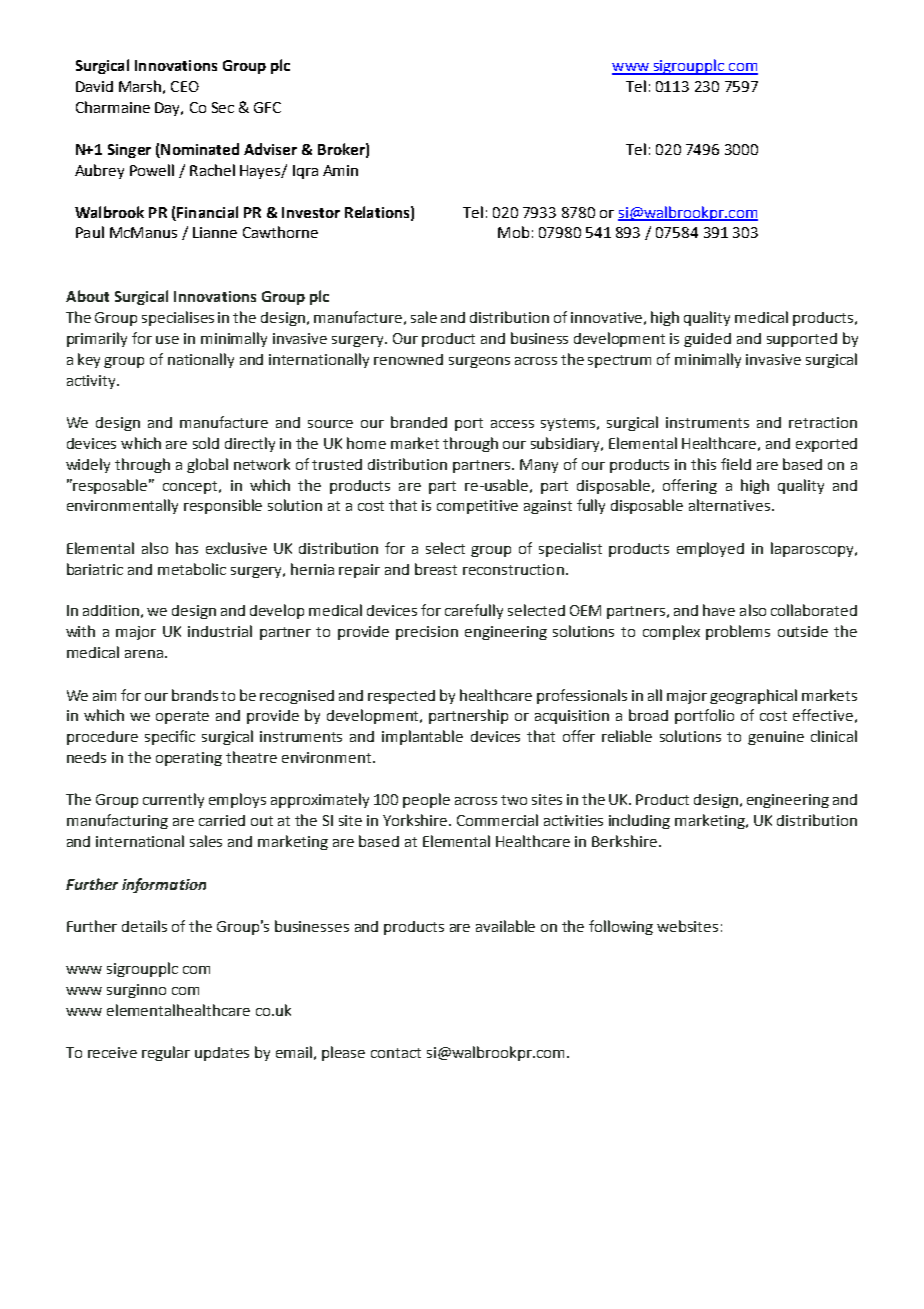 Image resolution: width=924 pixels, height=1309 pixels. What do you see at coordinates (513, 232) in the document?
I see `Mob` at bounding box center [513, 232].
